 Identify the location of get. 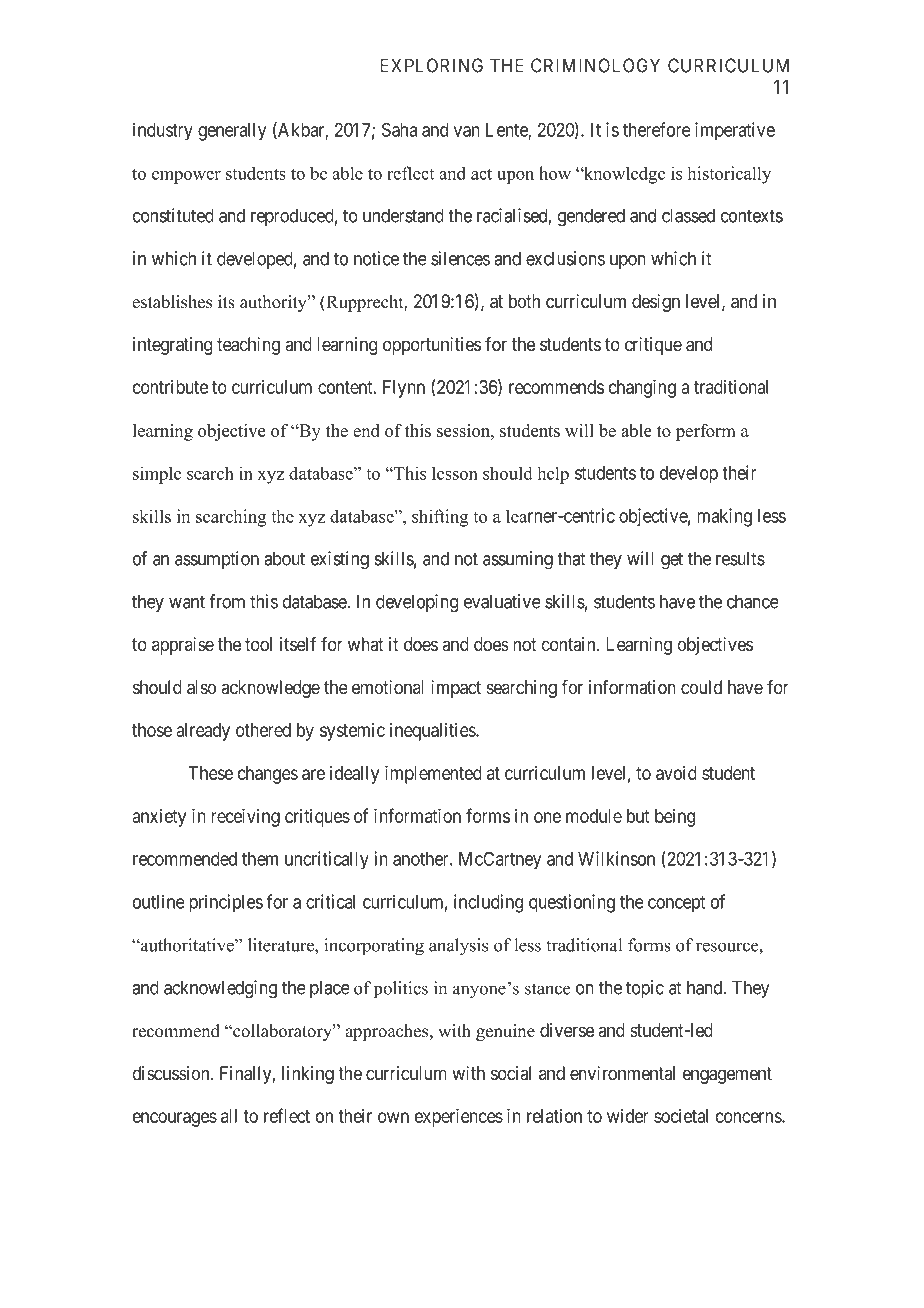
(672, 561).
